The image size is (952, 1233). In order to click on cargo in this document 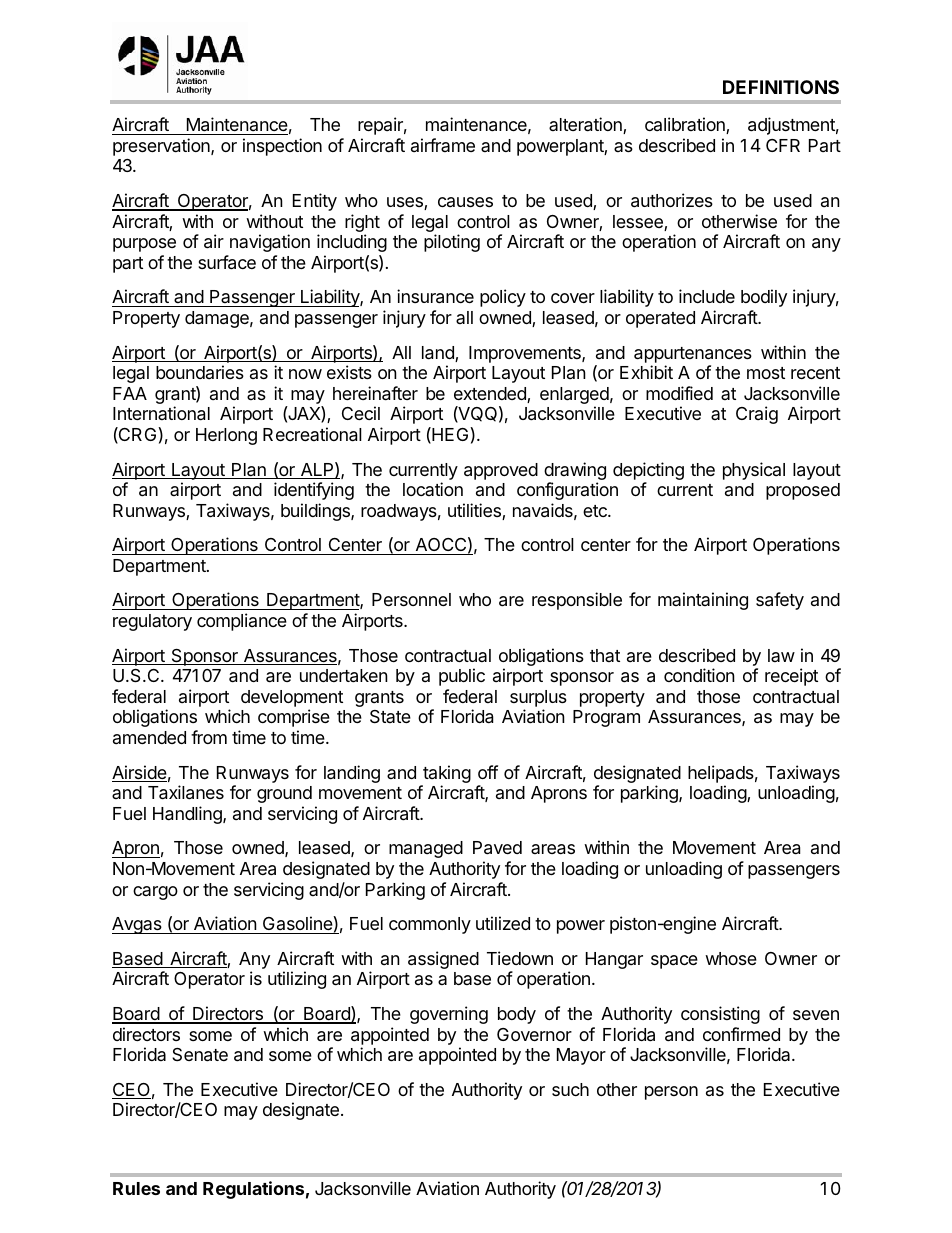, I will do `click(155, 893)`.
